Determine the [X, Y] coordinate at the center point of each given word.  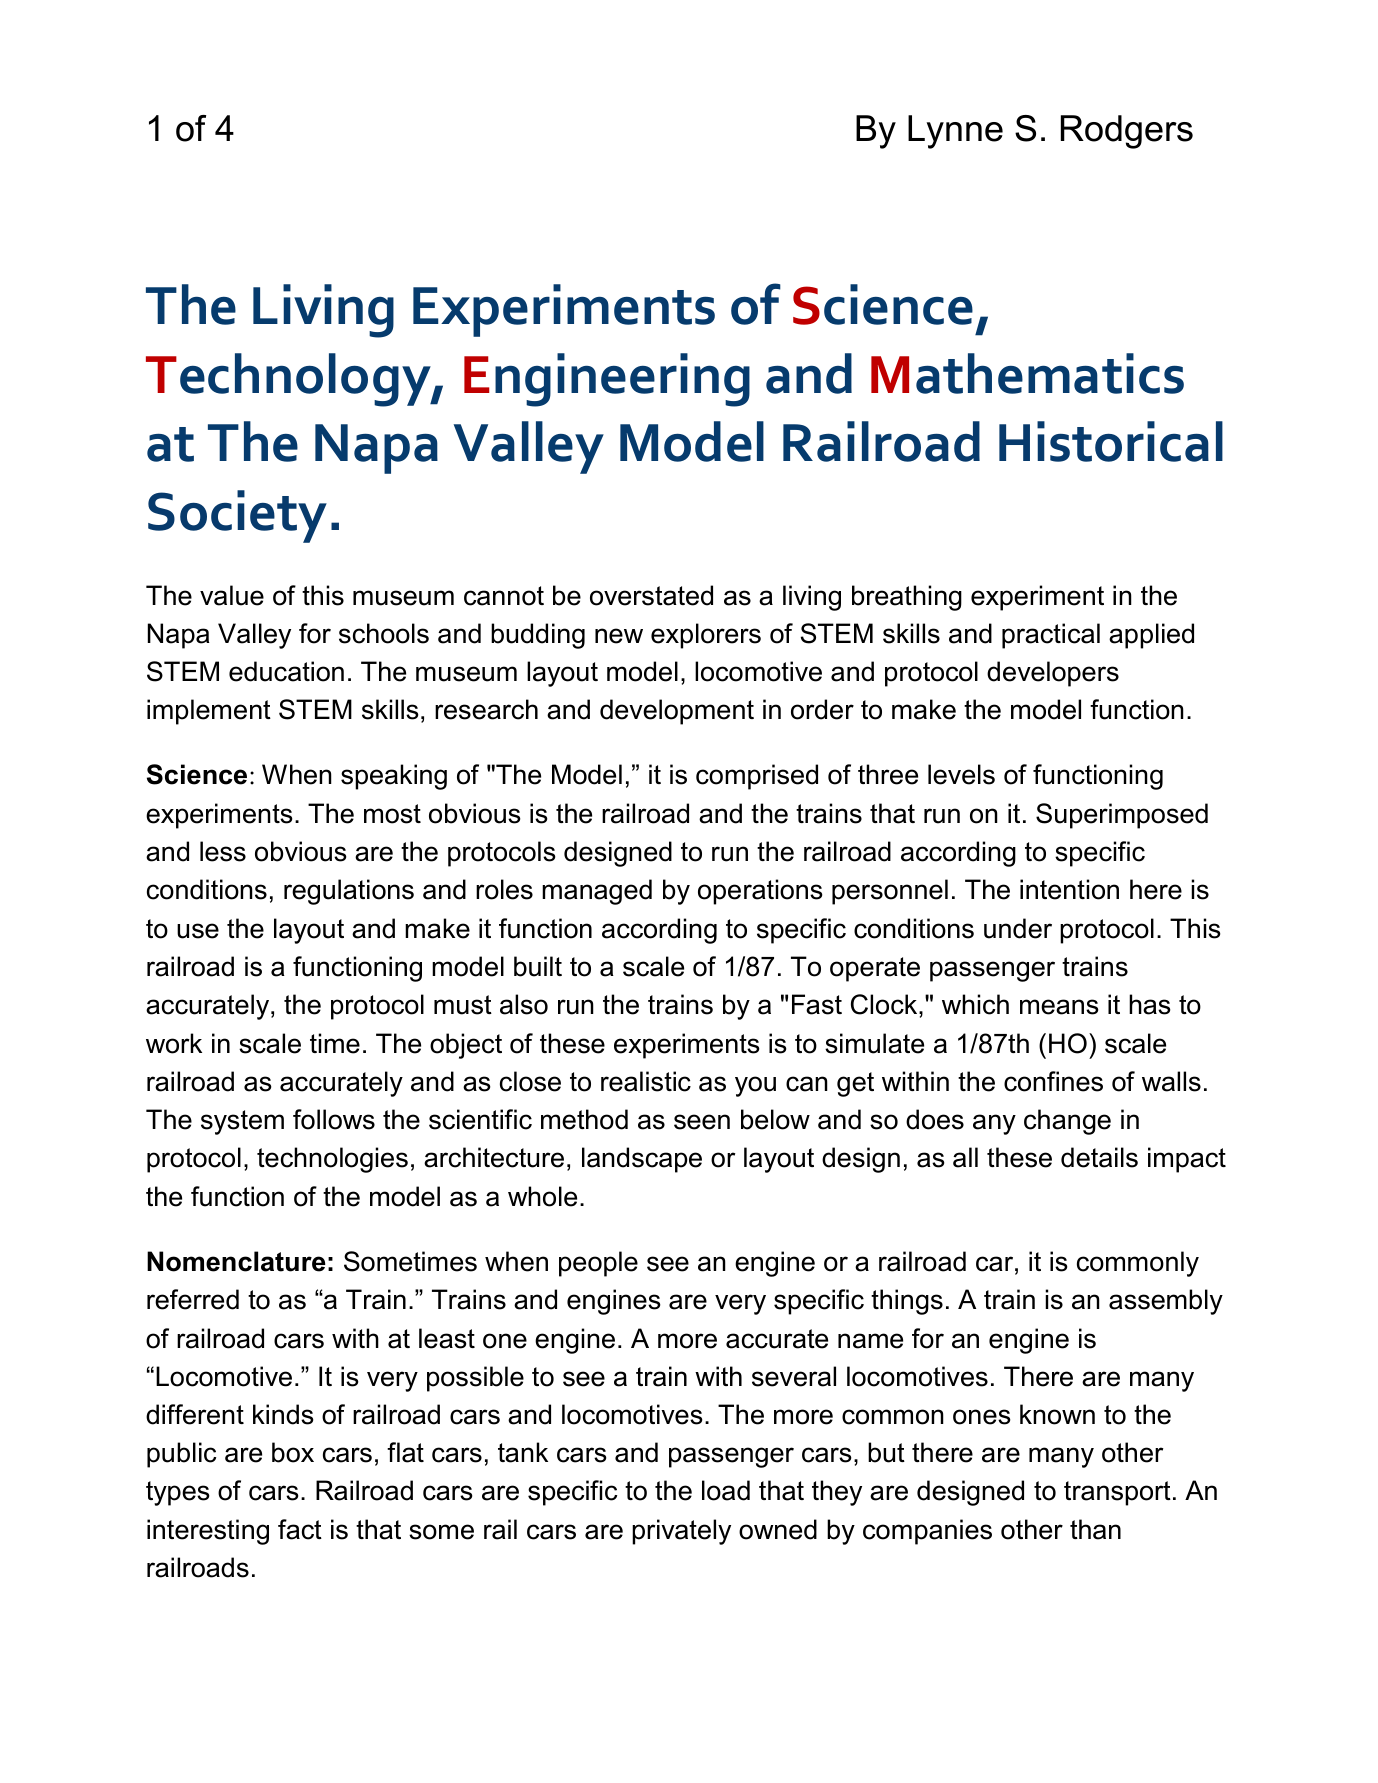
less [223, 851]
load [726, 1490]
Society [237, 516]
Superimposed [1122, 816]
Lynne [955, 132]
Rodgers [1127, 132]
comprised [757, 777]
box [293, 1452]
